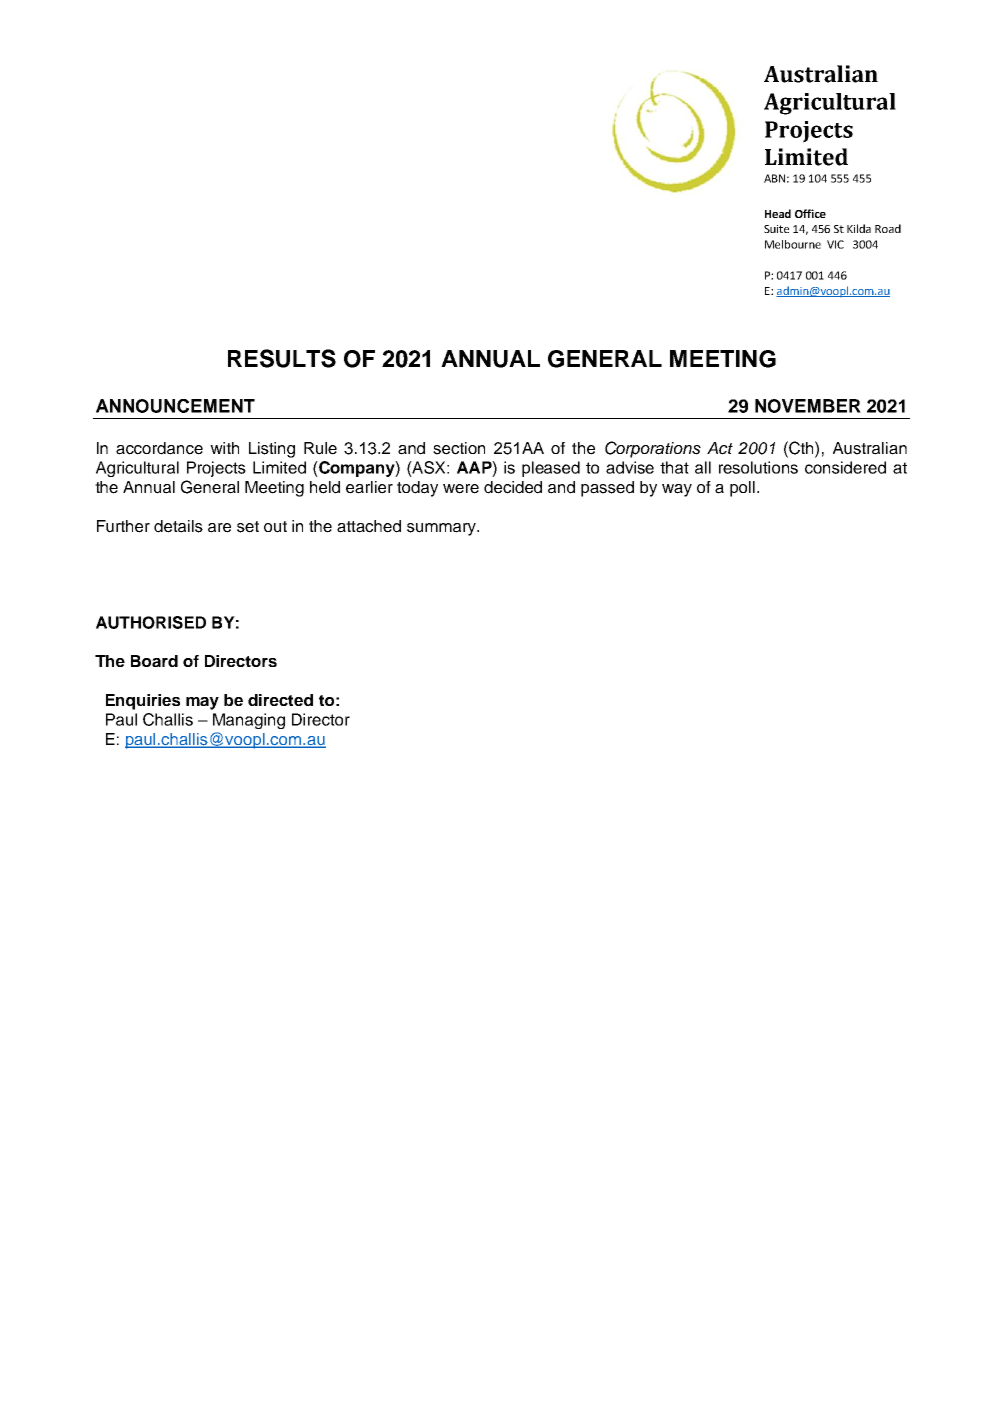 Image resolution: width=1003 pixels, height=1418 pixels. What do you see at coordinates (459, 448) in the image?
I see `section` at bounding box center [459, 448].
